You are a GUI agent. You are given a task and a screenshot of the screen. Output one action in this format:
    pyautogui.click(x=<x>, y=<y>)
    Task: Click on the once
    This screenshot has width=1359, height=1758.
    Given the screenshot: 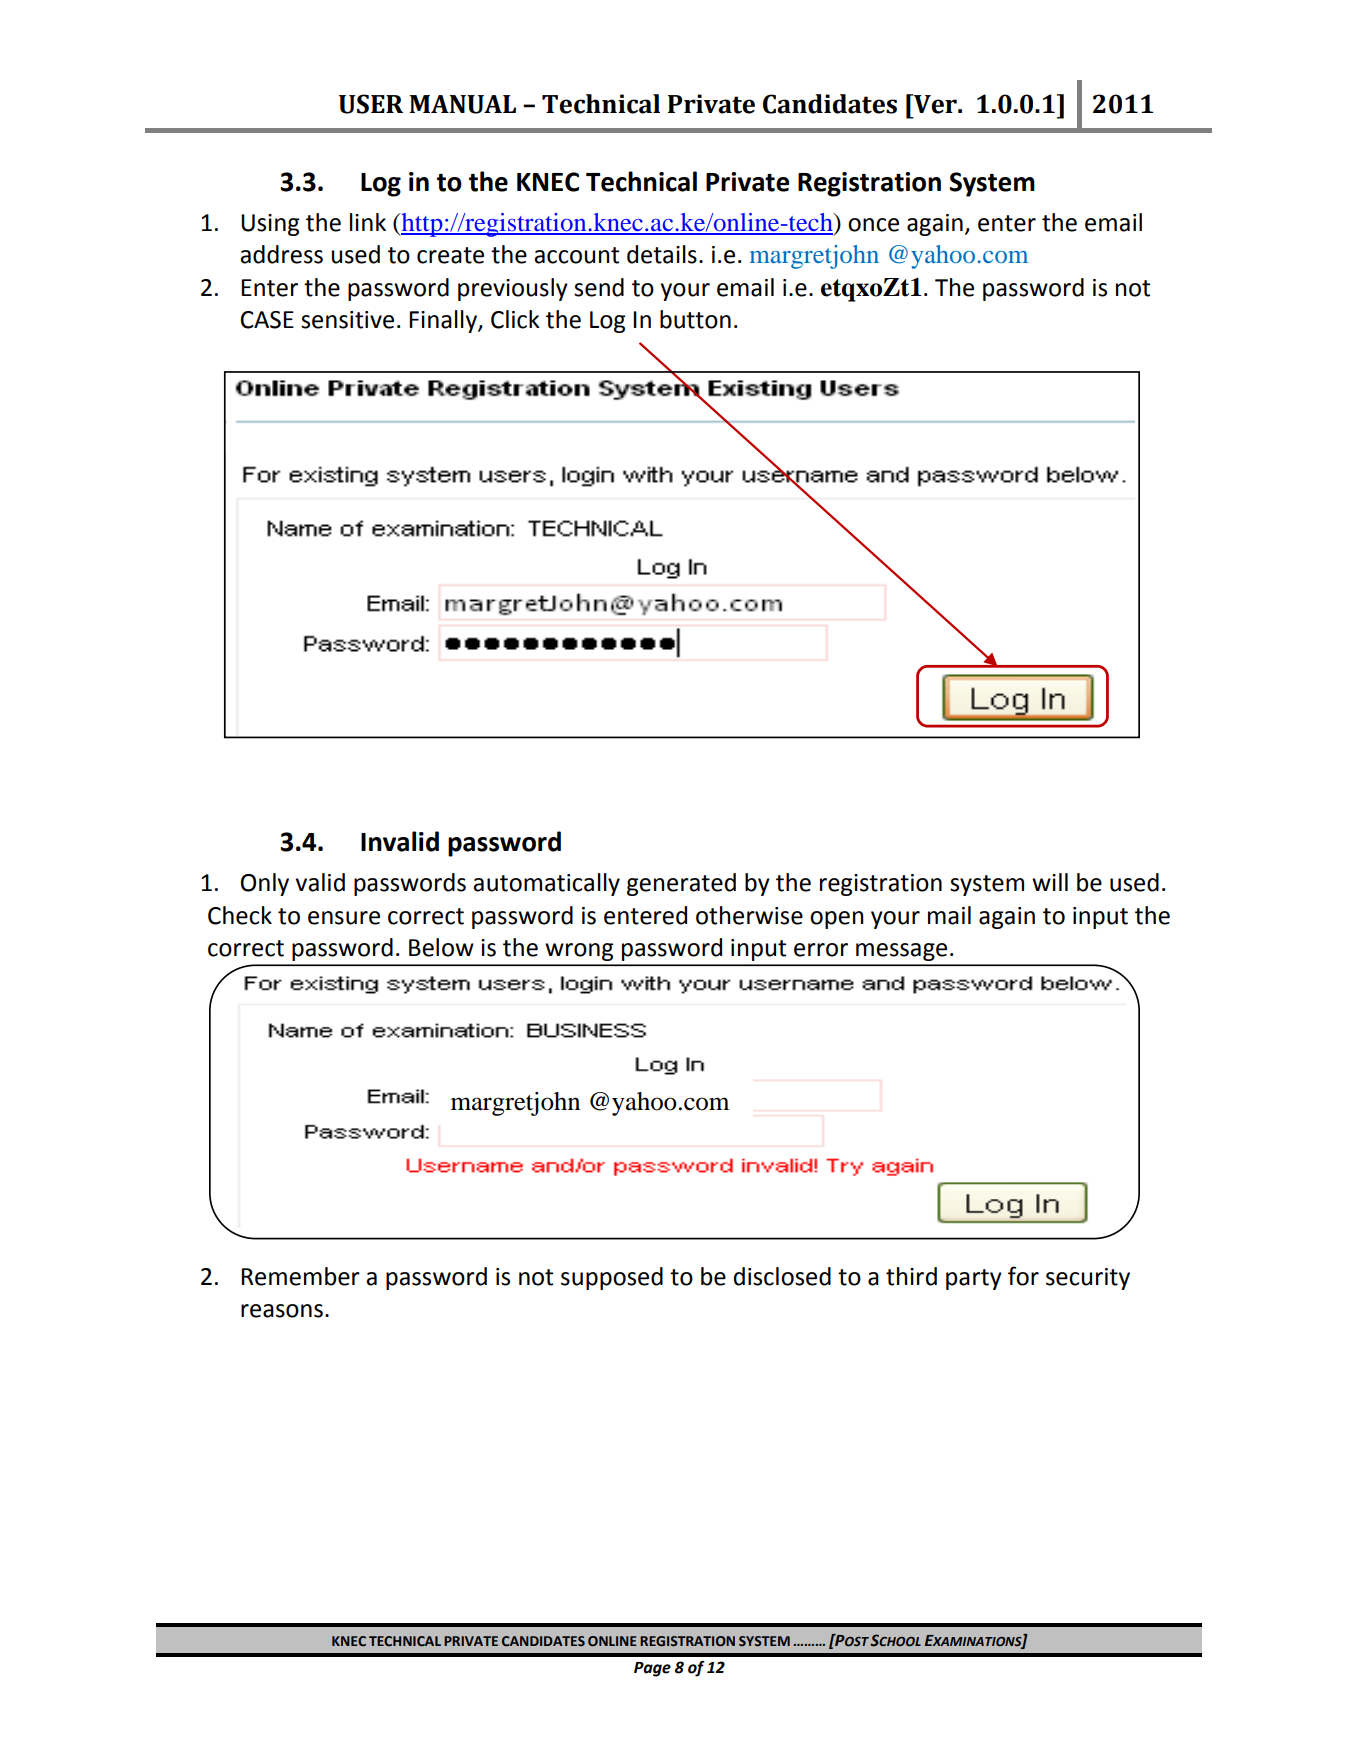 What is the action you would take?
    pyautogui.click(x=873, y=225)
